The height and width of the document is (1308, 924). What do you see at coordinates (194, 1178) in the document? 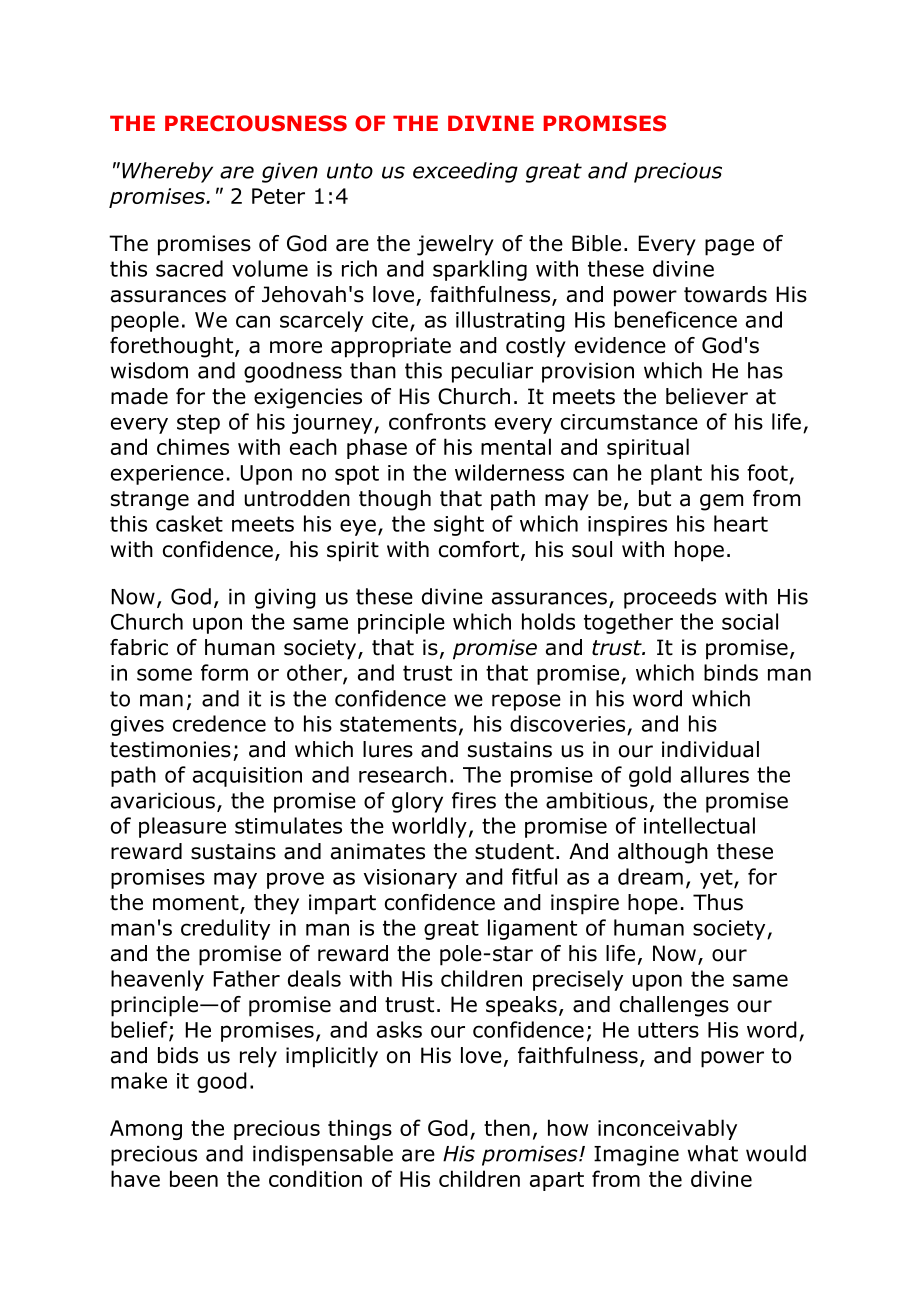
I see `been` at bounding box center [194, 1178].
